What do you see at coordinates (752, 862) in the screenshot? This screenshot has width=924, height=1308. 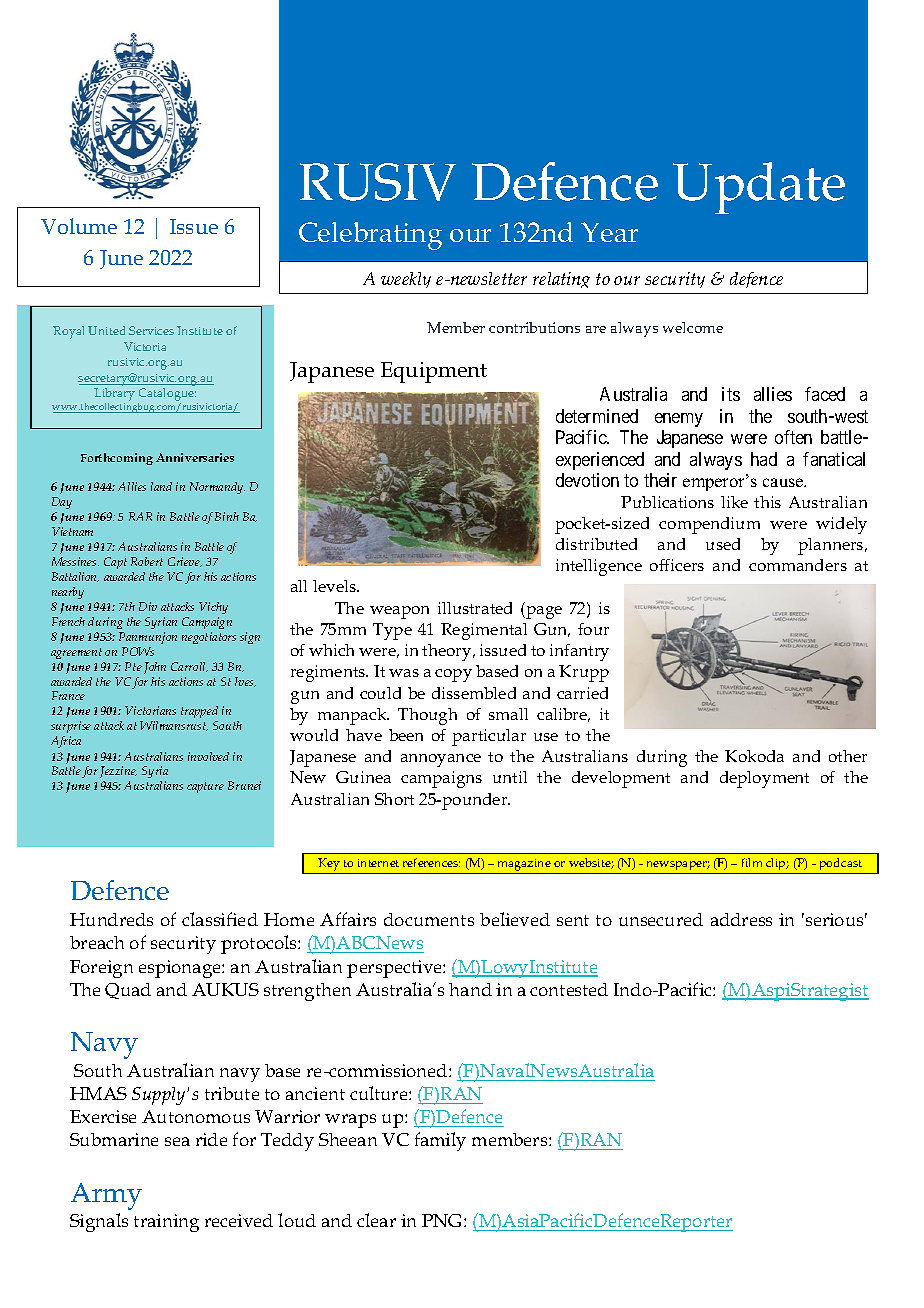 I see `film` at bounding box center [752, 862].
